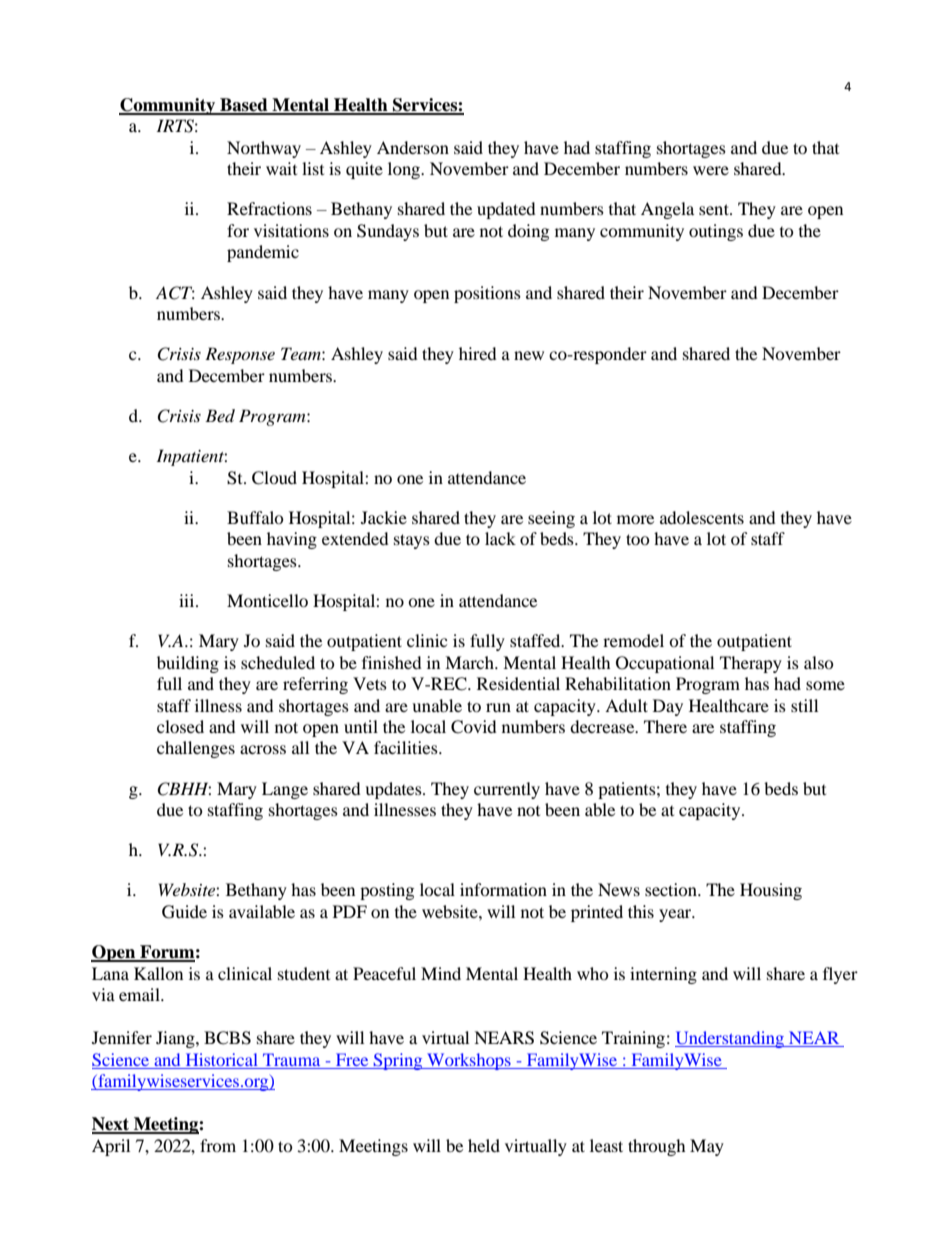 This screenshot has width=952, height=1233. I want to click on Refractions, so click(269, 208).
